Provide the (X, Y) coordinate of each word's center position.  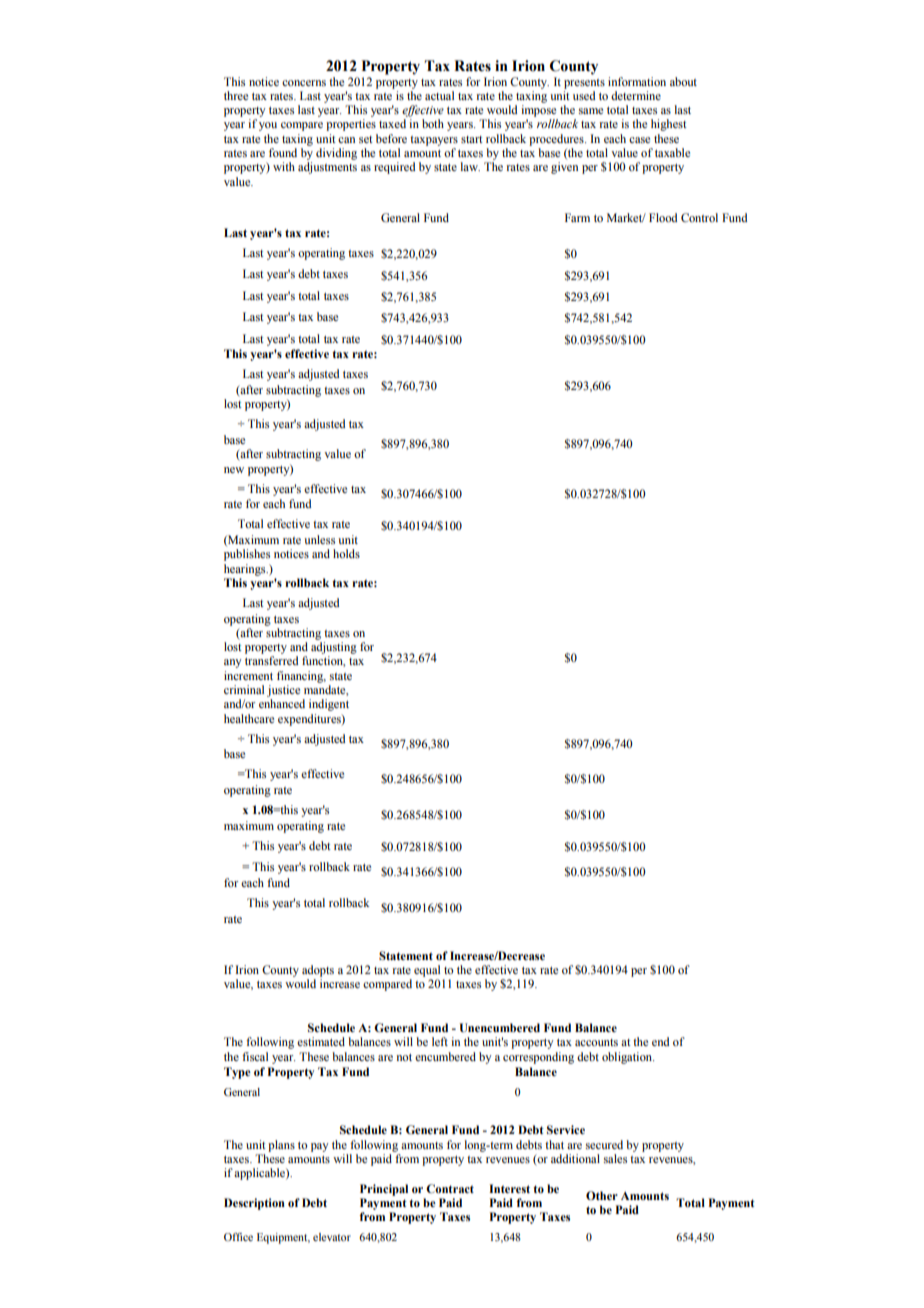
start (472, 139)
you (268, 126)
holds (346, 553)
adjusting (334, 648)
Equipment (283, 1238)
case (639, 140)
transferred (271, 660)
